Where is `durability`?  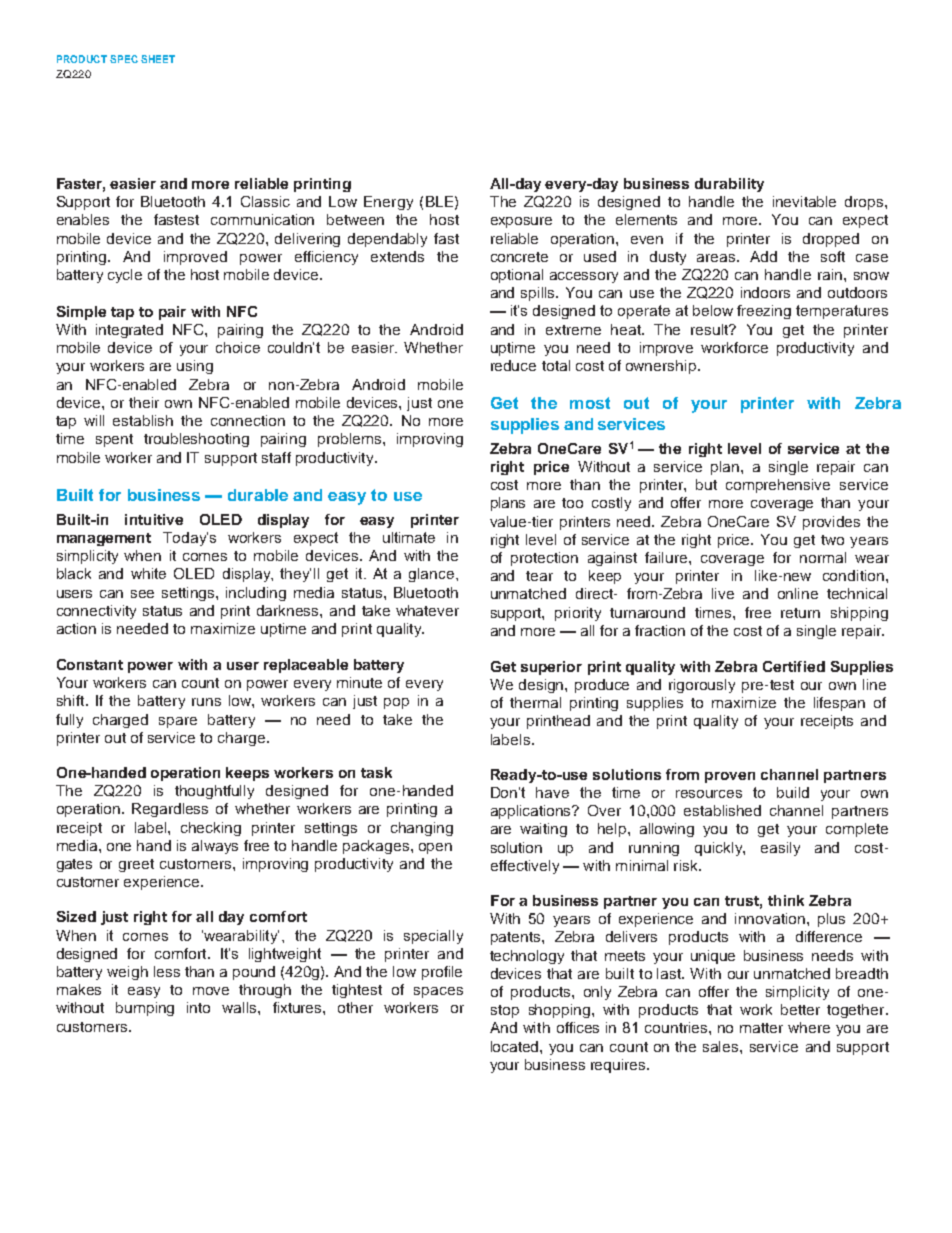
durability is located at coordinates (729, 185).
